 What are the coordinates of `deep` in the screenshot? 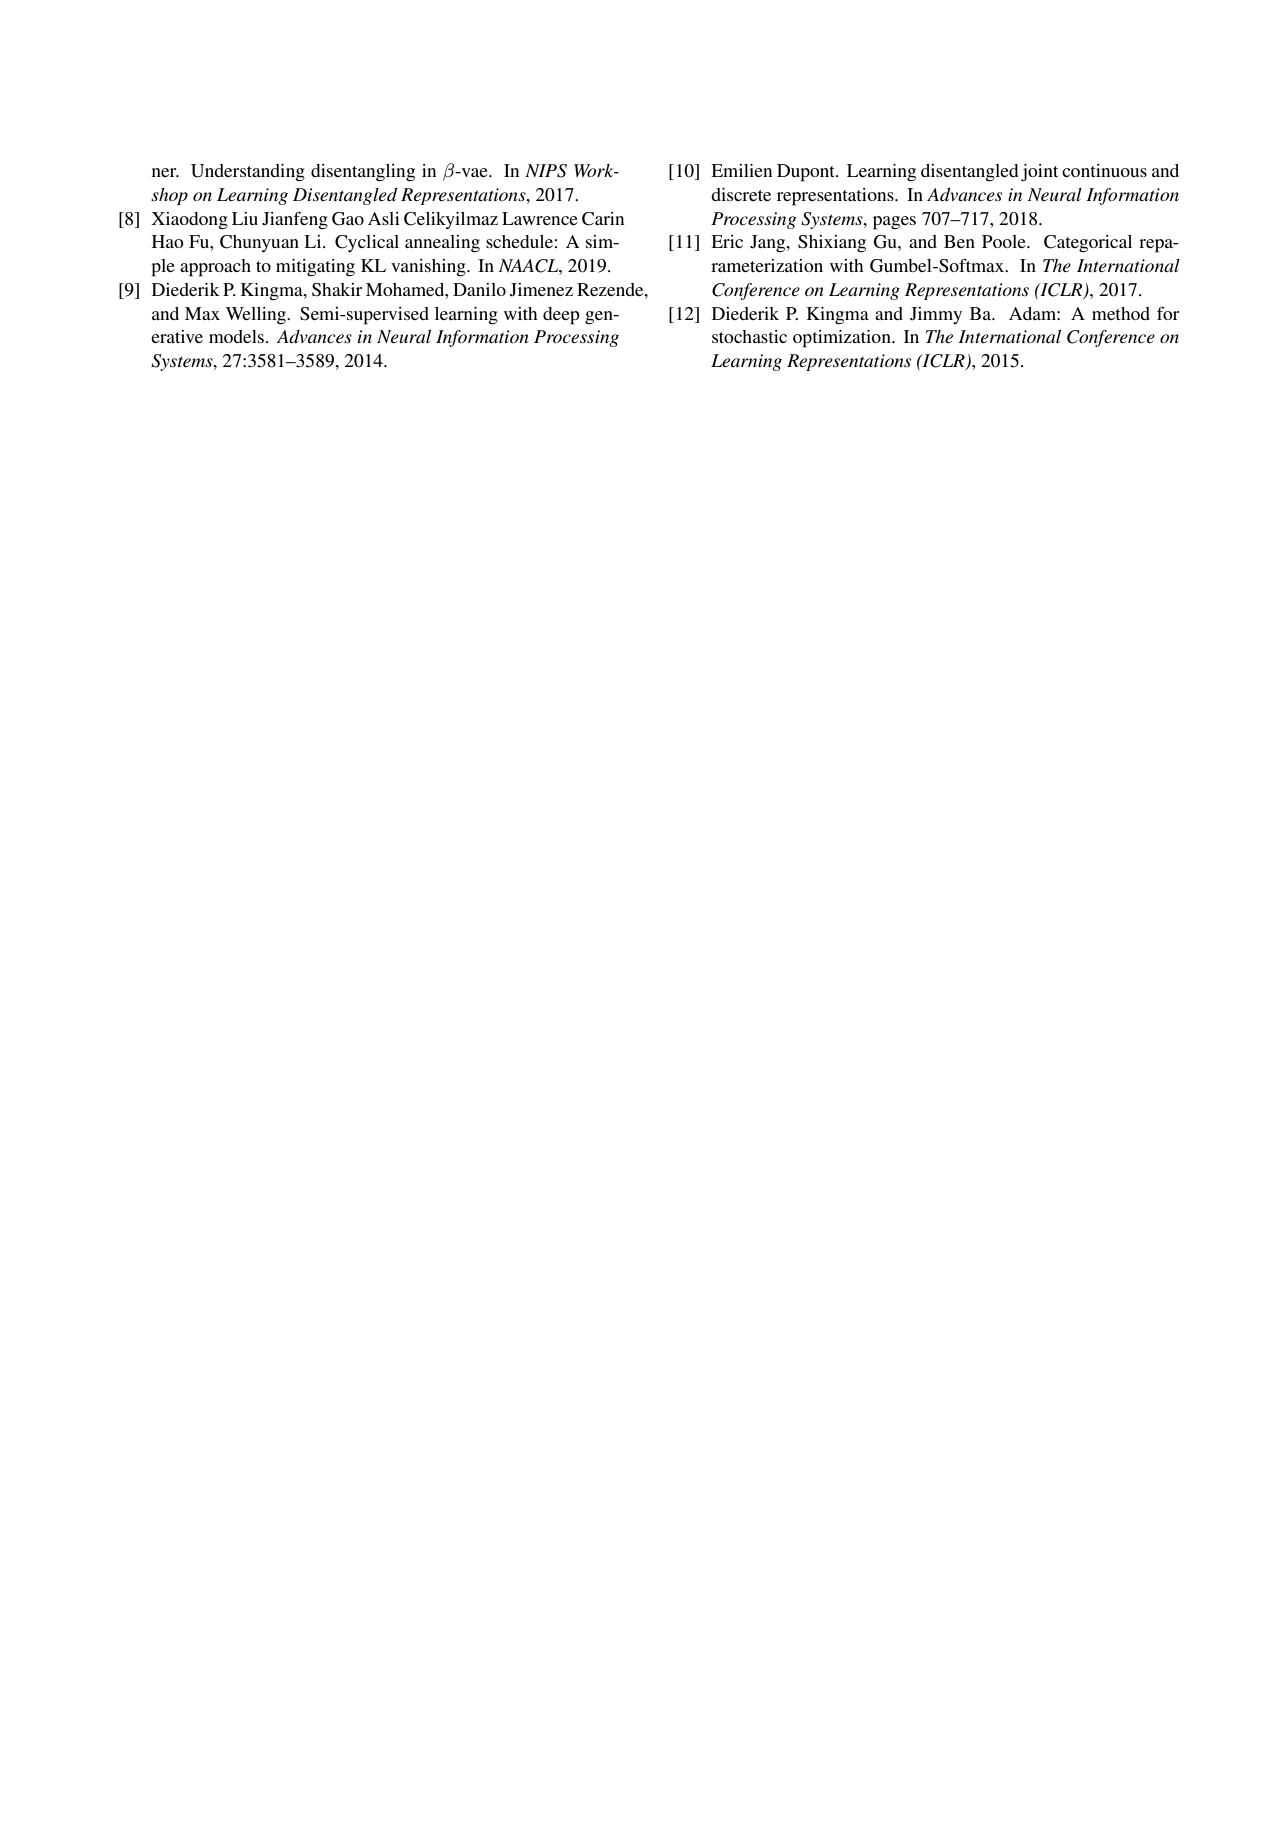 It's located at (561, 316).
